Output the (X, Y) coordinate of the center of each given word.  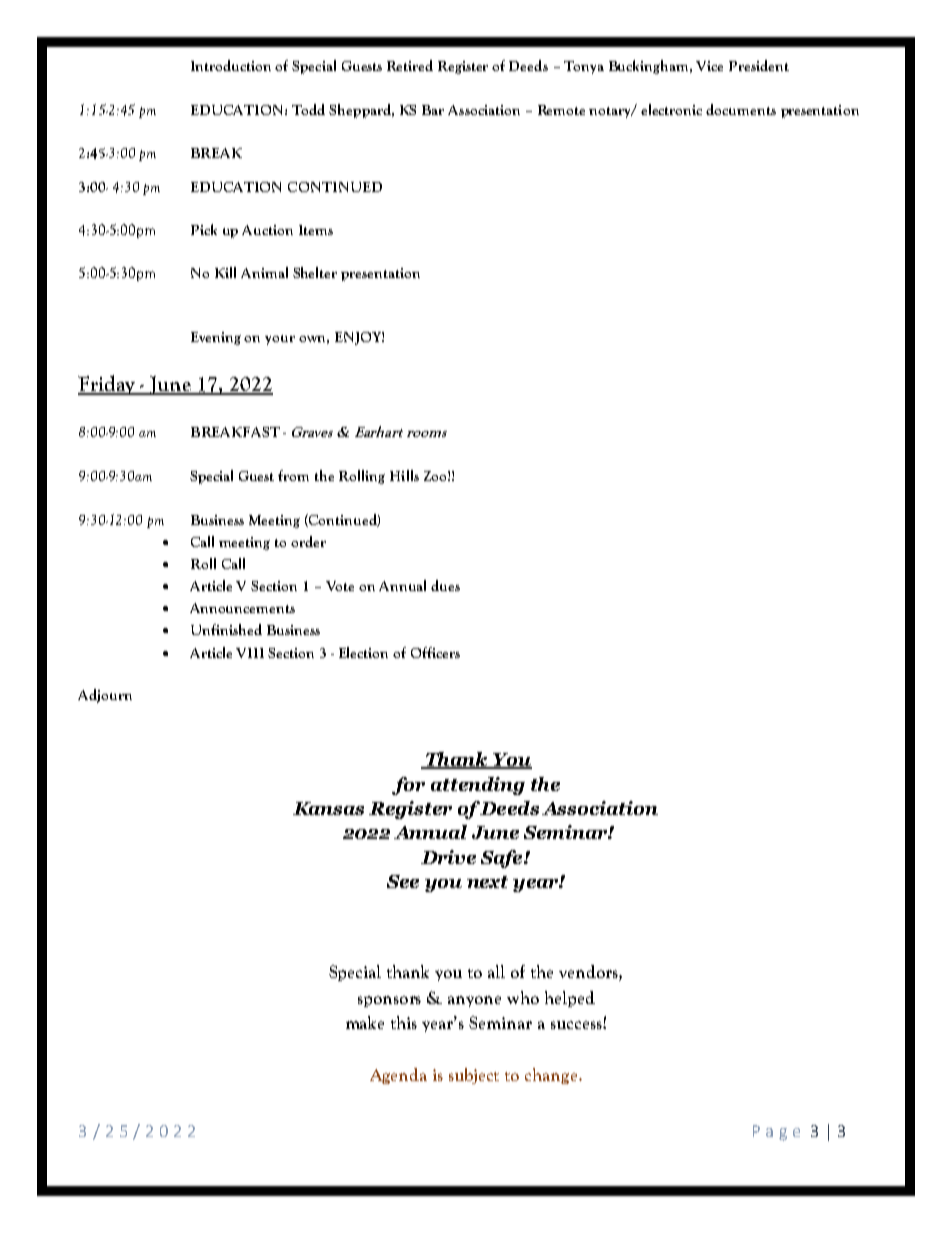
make (365, 1022)
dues (445, 585)
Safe (503, 859)
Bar (433, 110)
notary (611, 112)
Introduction (231, 65)
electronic (671, 109)
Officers (435, 652)
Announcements (242, 608)
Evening (216, 338)
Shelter (315, 272)
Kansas (328, 808)
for (408, 786)
